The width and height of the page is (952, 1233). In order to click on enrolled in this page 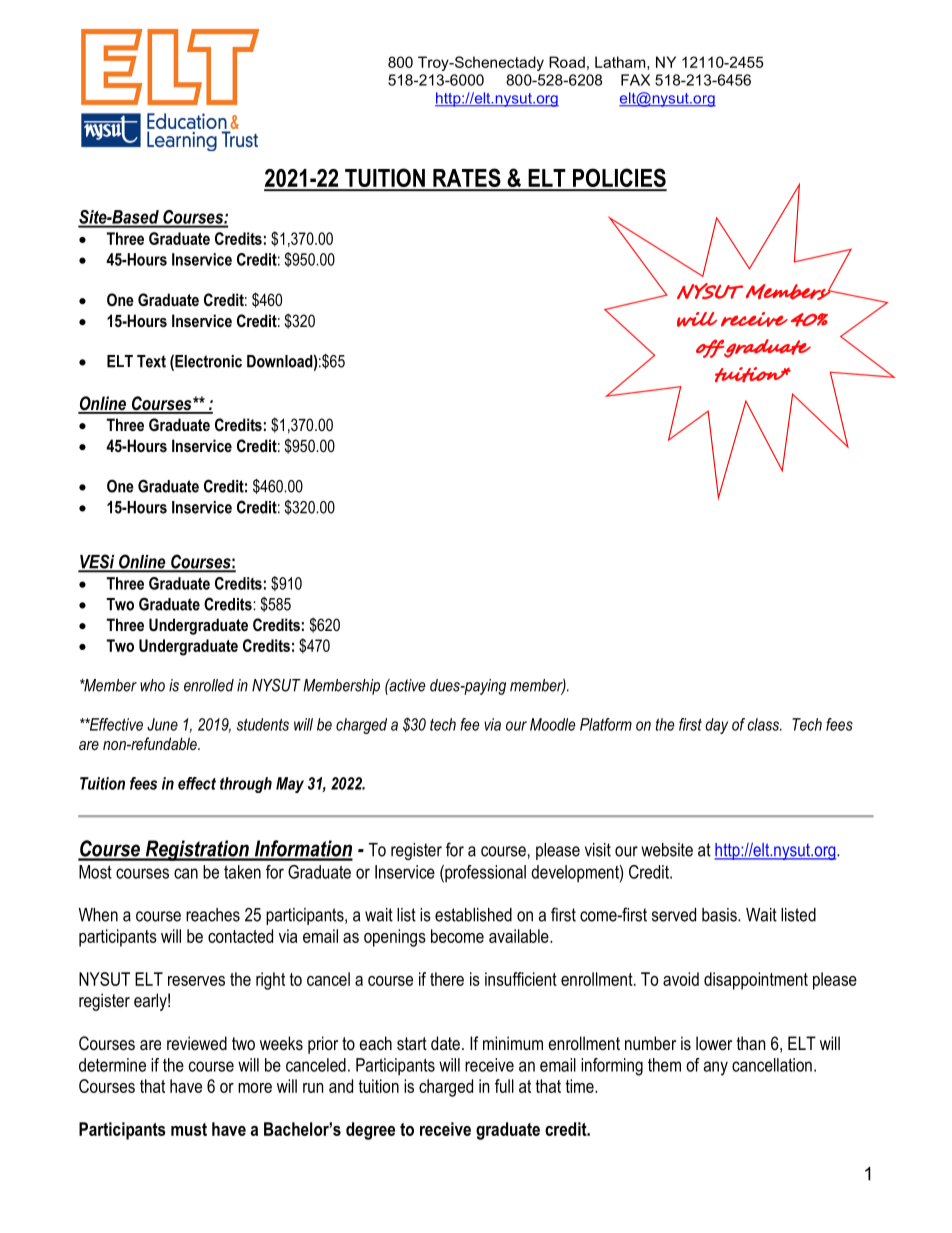, I will do `click(209, 685)`.
